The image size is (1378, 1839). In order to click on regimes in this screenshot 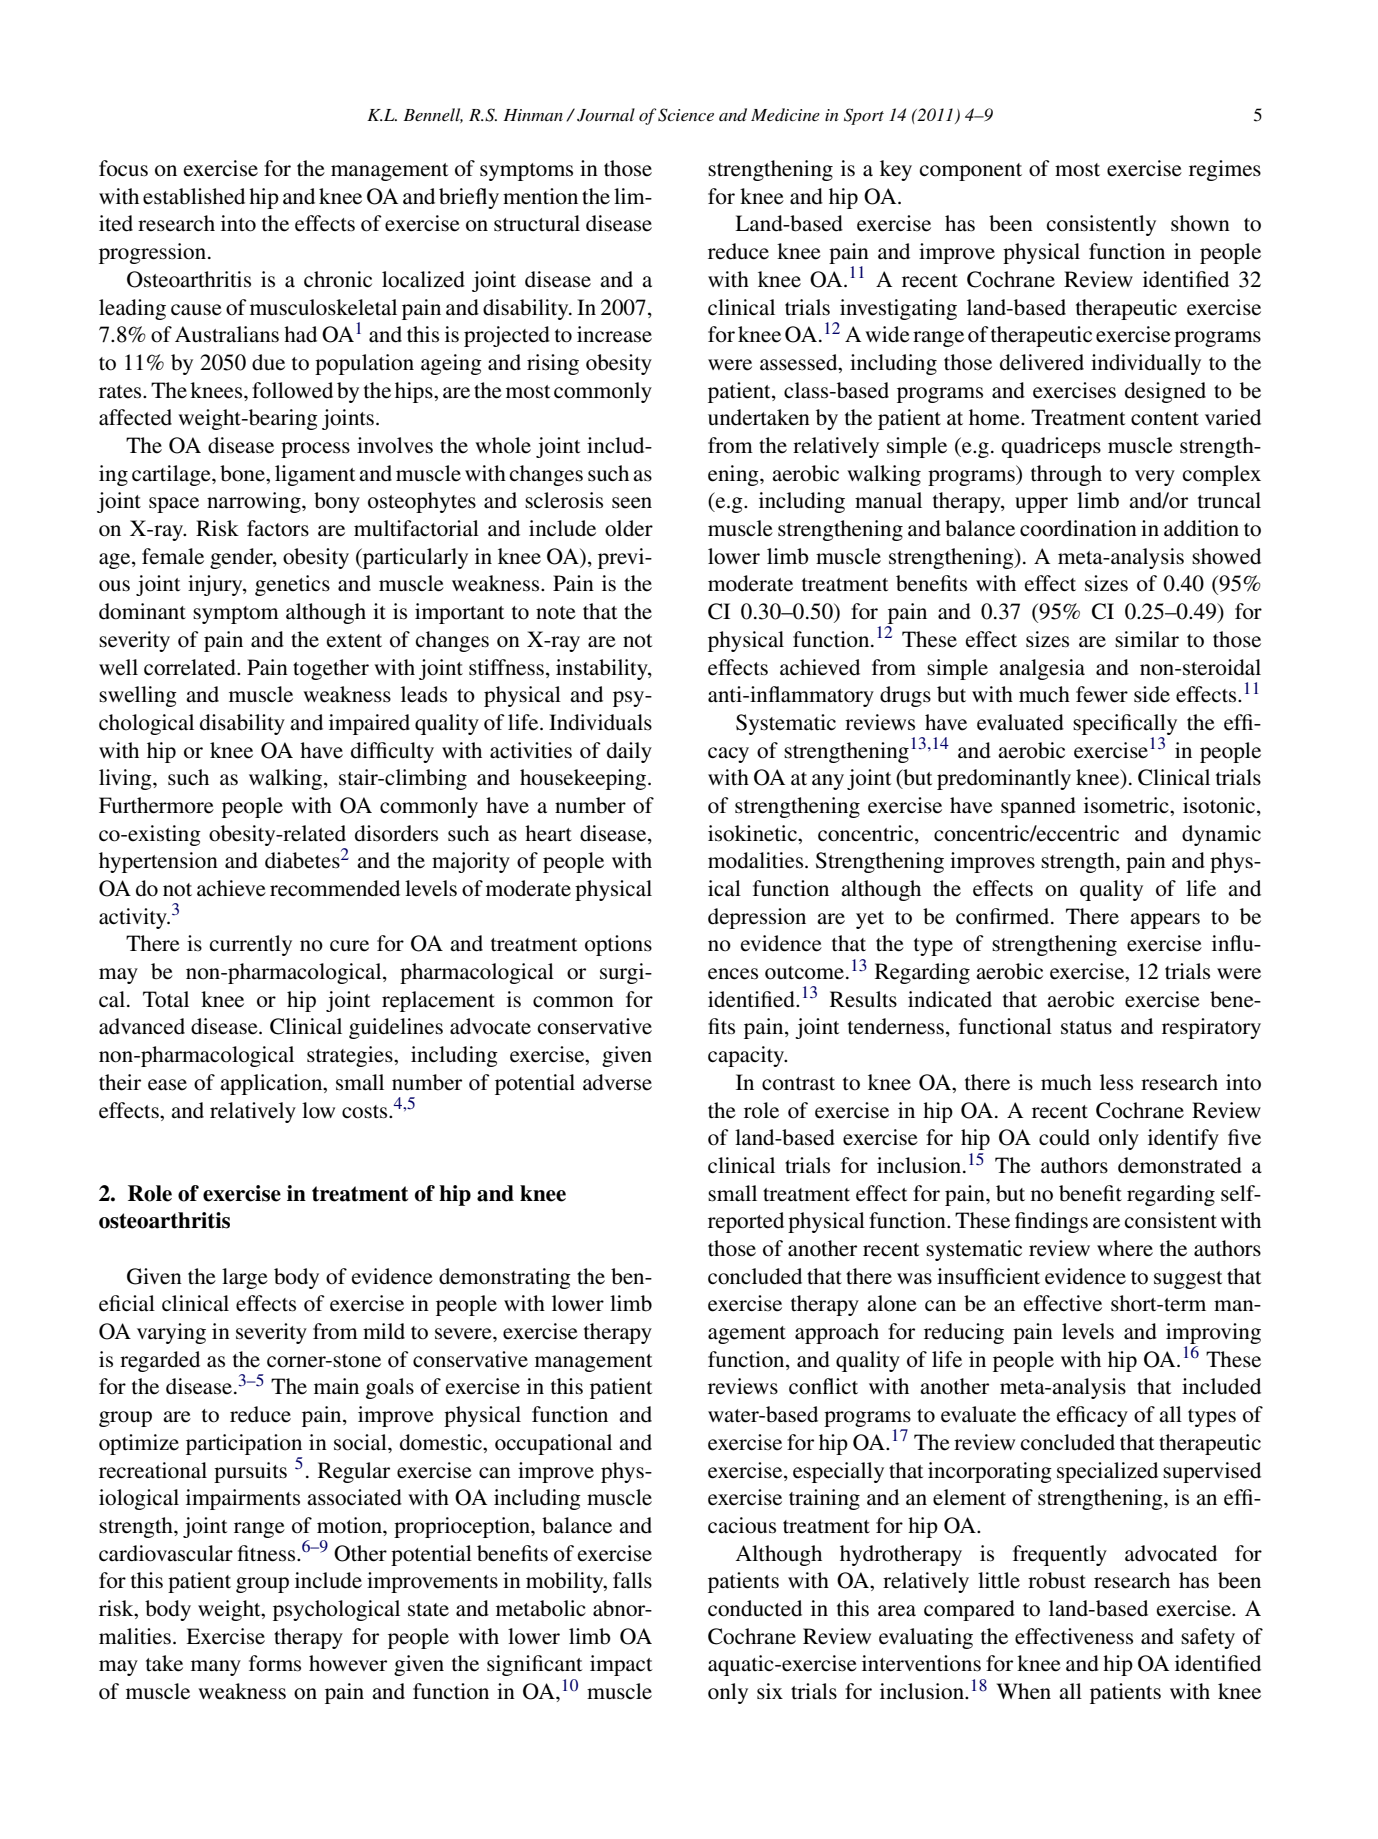, I will do `click(1225, 170)`.
